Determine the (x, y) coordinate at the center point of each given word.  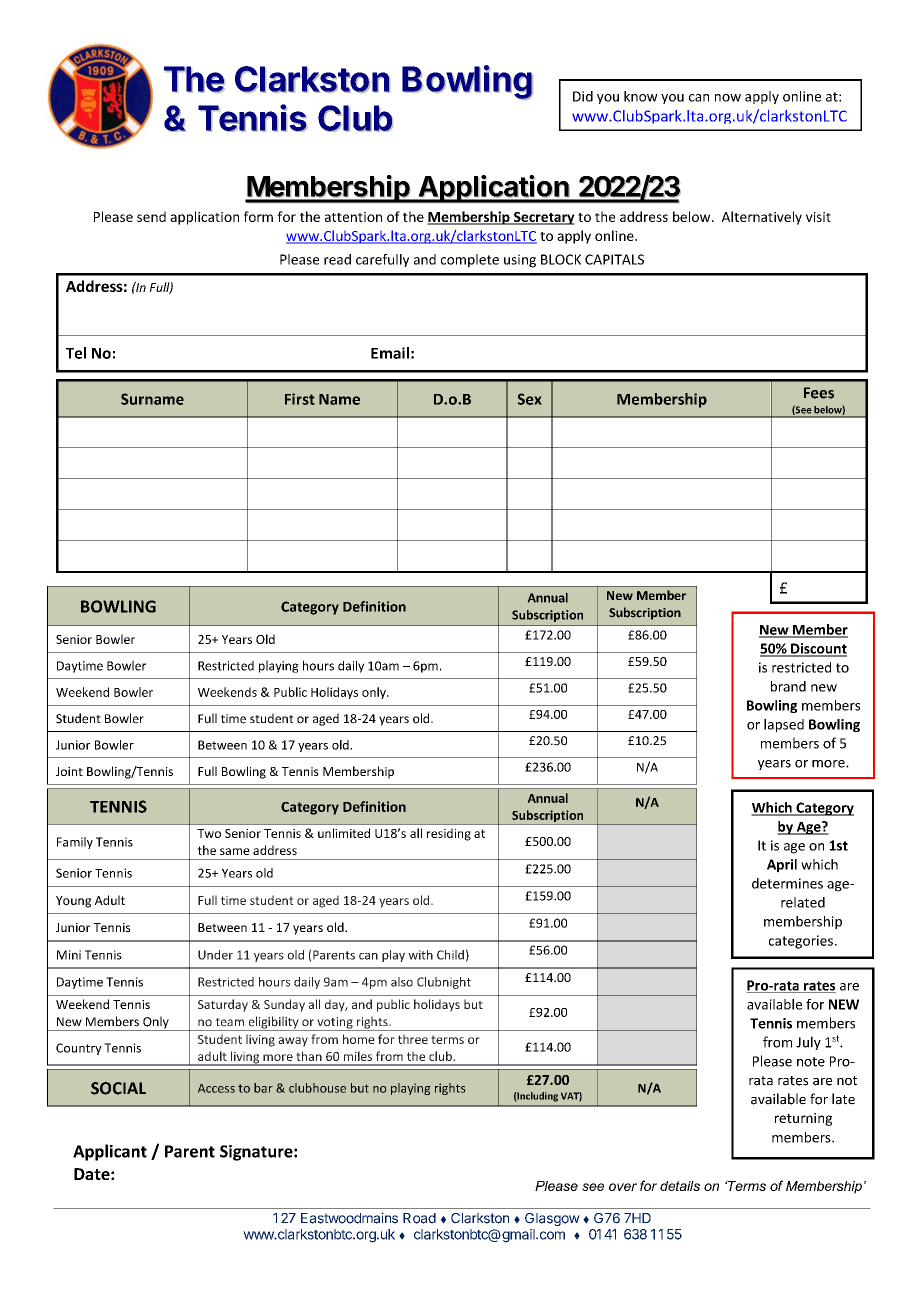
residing (449, 834)
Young (73, 902)
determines (787, 883)
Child (450, 955)
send (151, 216)
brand (788, 686)
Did (583, 96)
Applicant (110, 1152)
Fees (819, 393)
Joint (69, 771)
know (641, 96)
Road (419, 1218)
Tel (76, 353)
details (680, 1186)
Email (390, 353)
